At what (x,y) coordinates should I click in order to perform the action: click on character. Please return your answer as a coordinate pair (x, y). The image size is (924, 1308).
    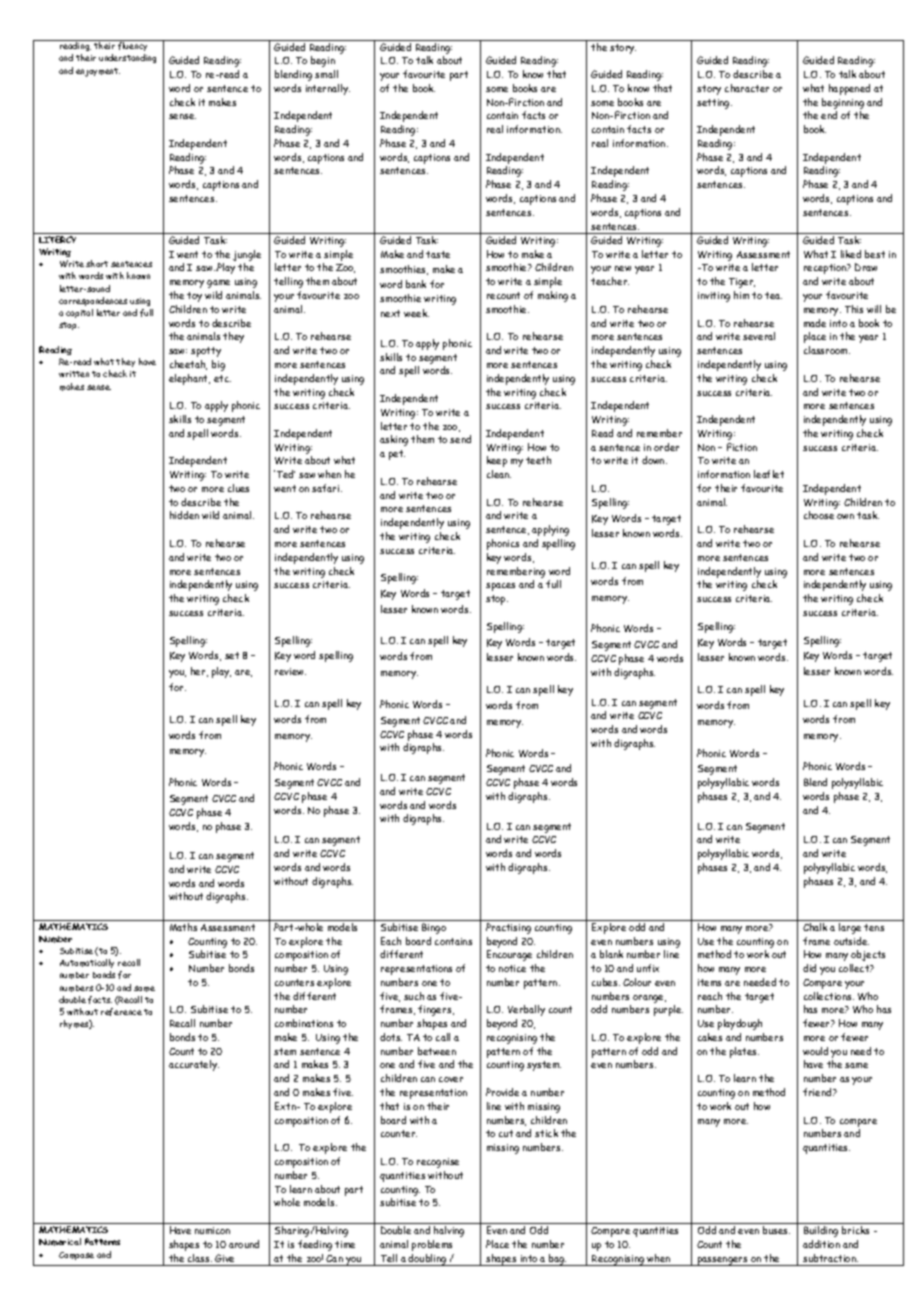
    Looking at the image, I should click on (747, 88).
